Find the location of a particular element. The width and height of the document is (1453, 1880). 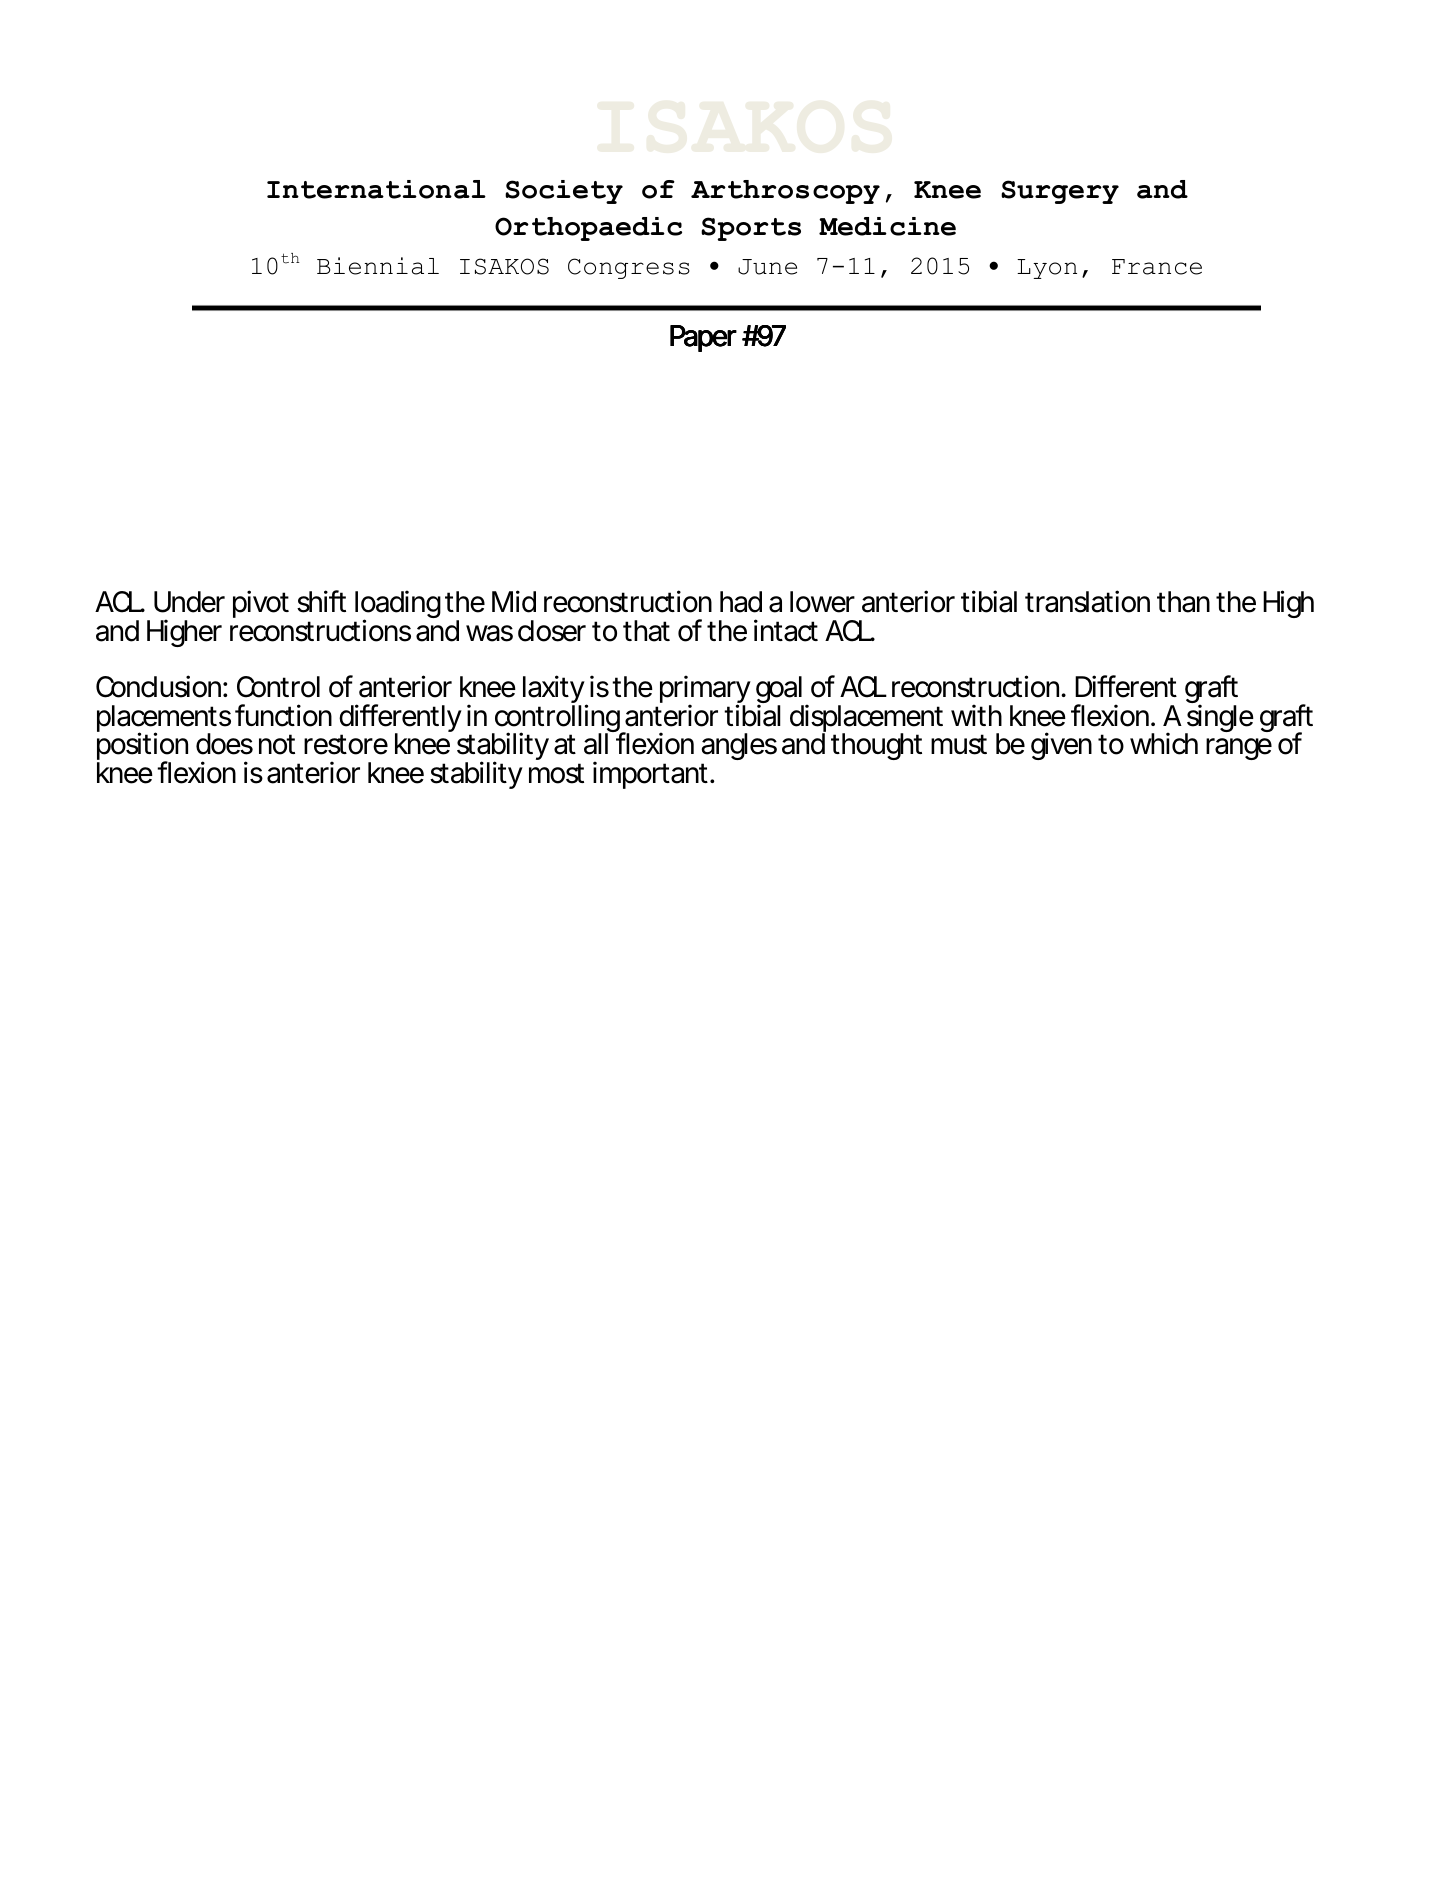

shift is located at coordinates (321, 601).
